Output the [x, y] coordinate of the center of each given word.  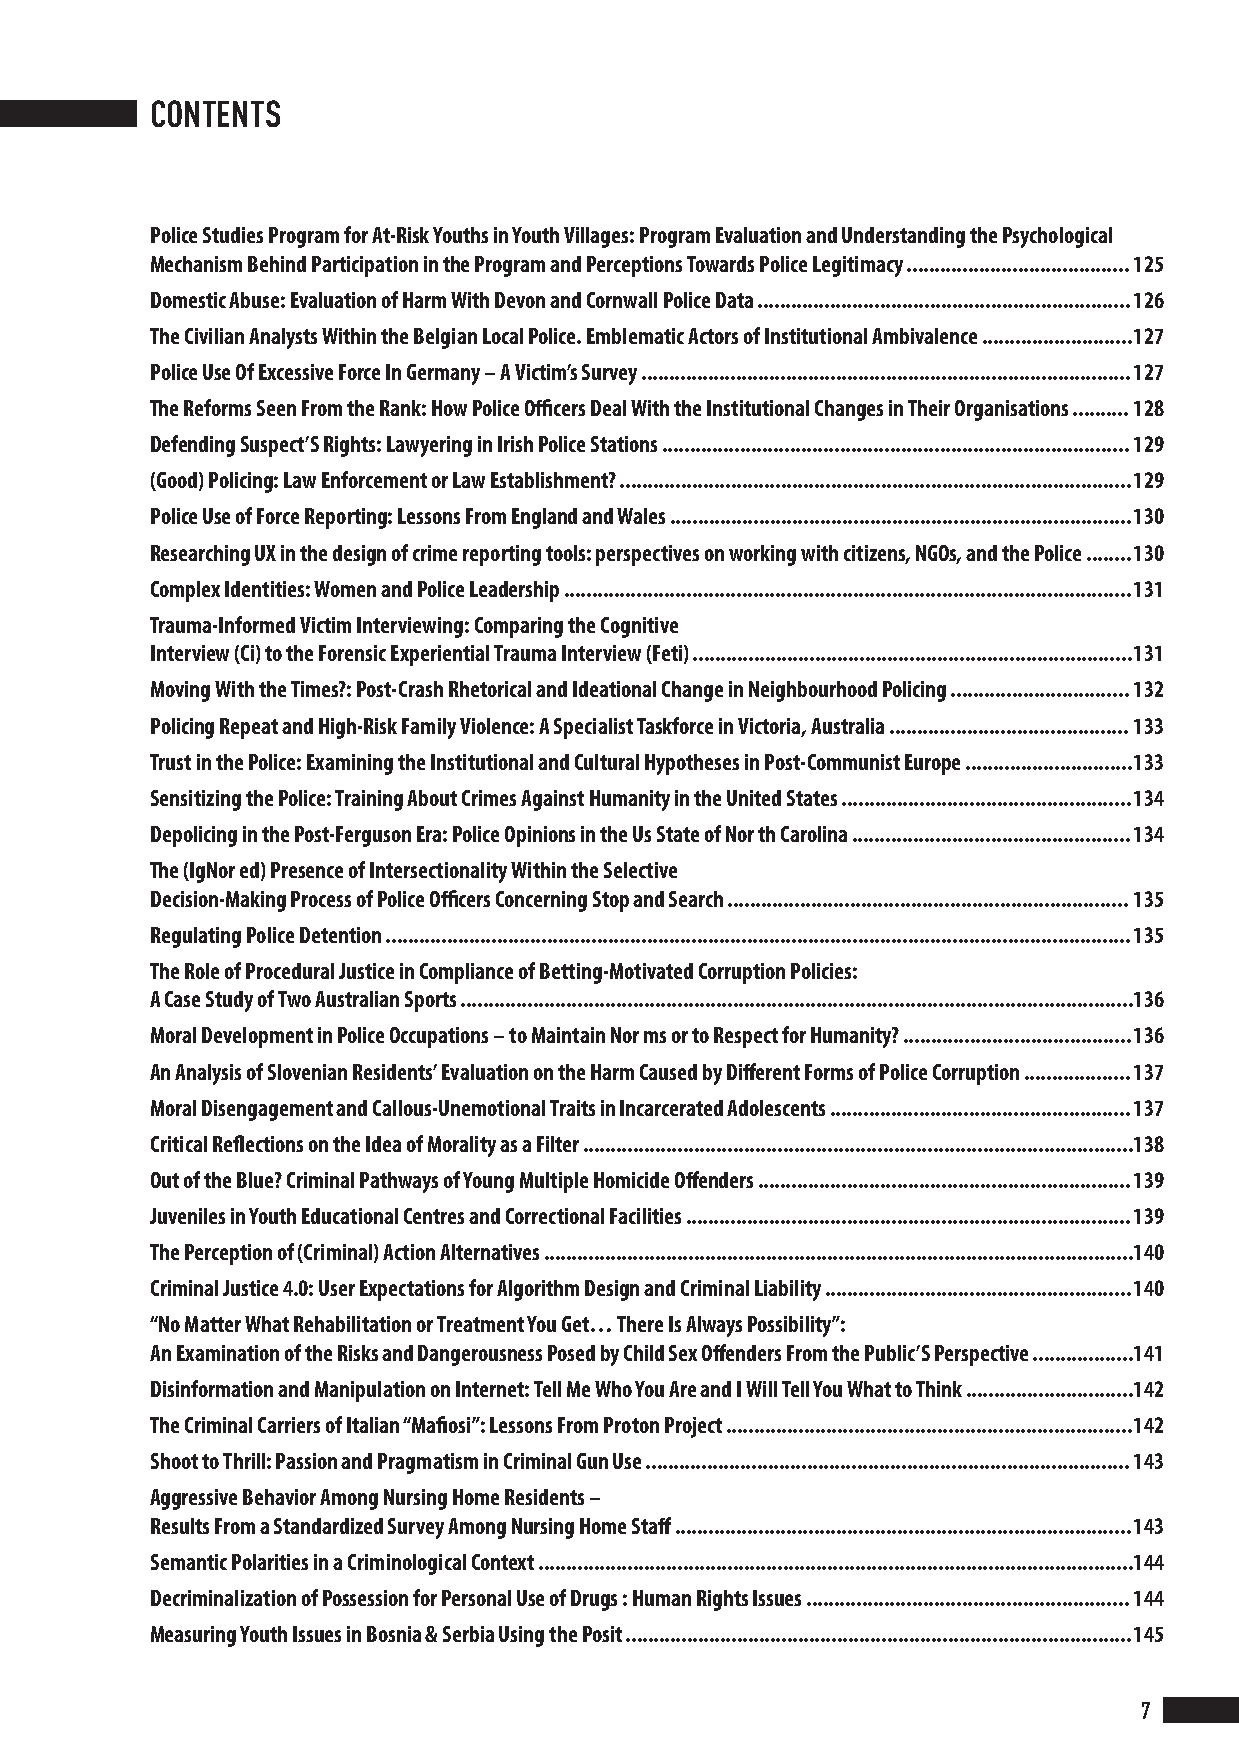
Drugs [594, 1600]
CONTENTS [216, 113]
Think [939, 1389]
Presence [307, 870]
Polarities [270, 1562]
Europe [932, 764]
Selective [640, 870]
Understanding [903, 237]
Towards [720, 264]
